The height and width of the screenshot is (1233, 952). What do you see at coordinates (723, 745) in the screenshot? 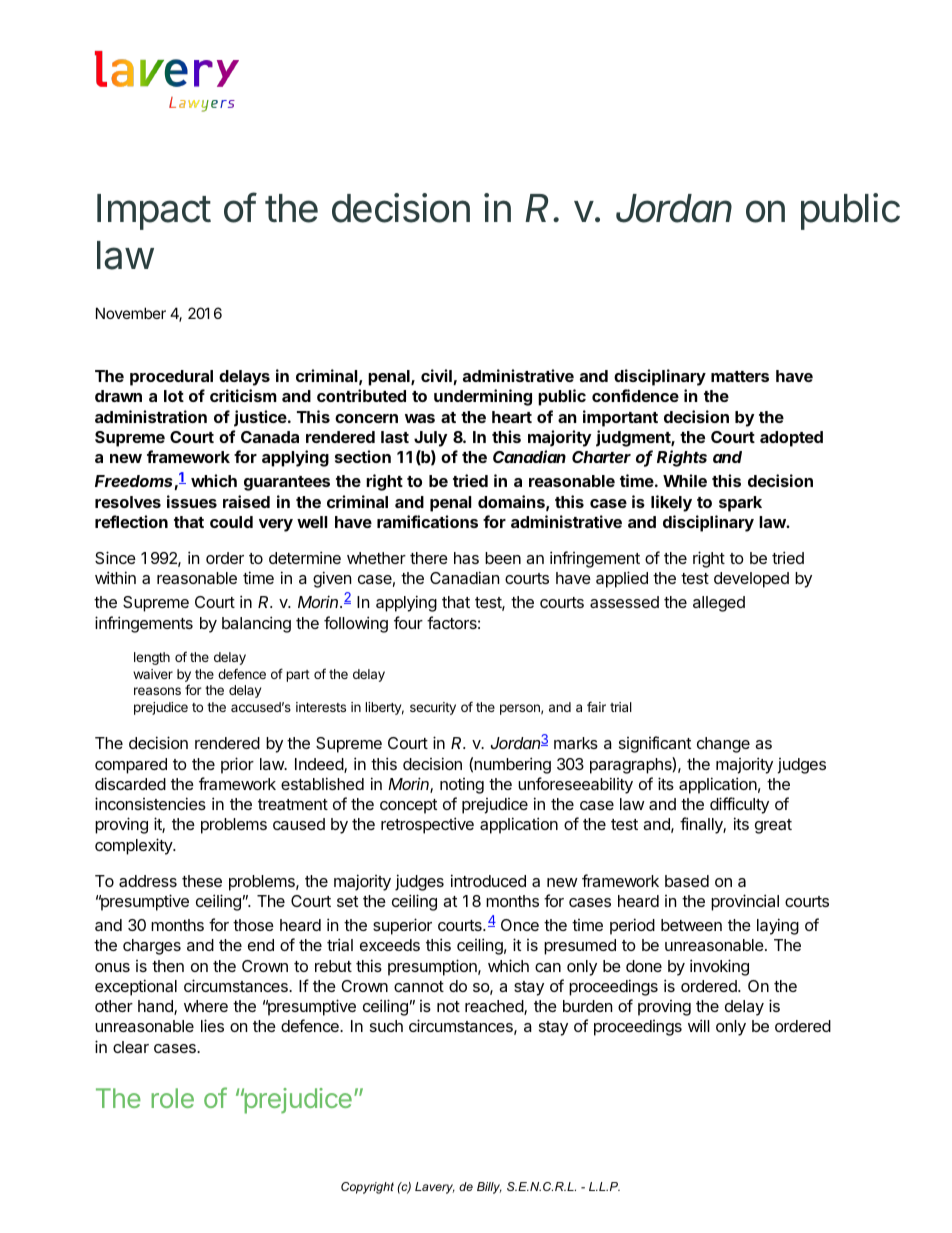
I see `change` at bounding box center [723, 745].
